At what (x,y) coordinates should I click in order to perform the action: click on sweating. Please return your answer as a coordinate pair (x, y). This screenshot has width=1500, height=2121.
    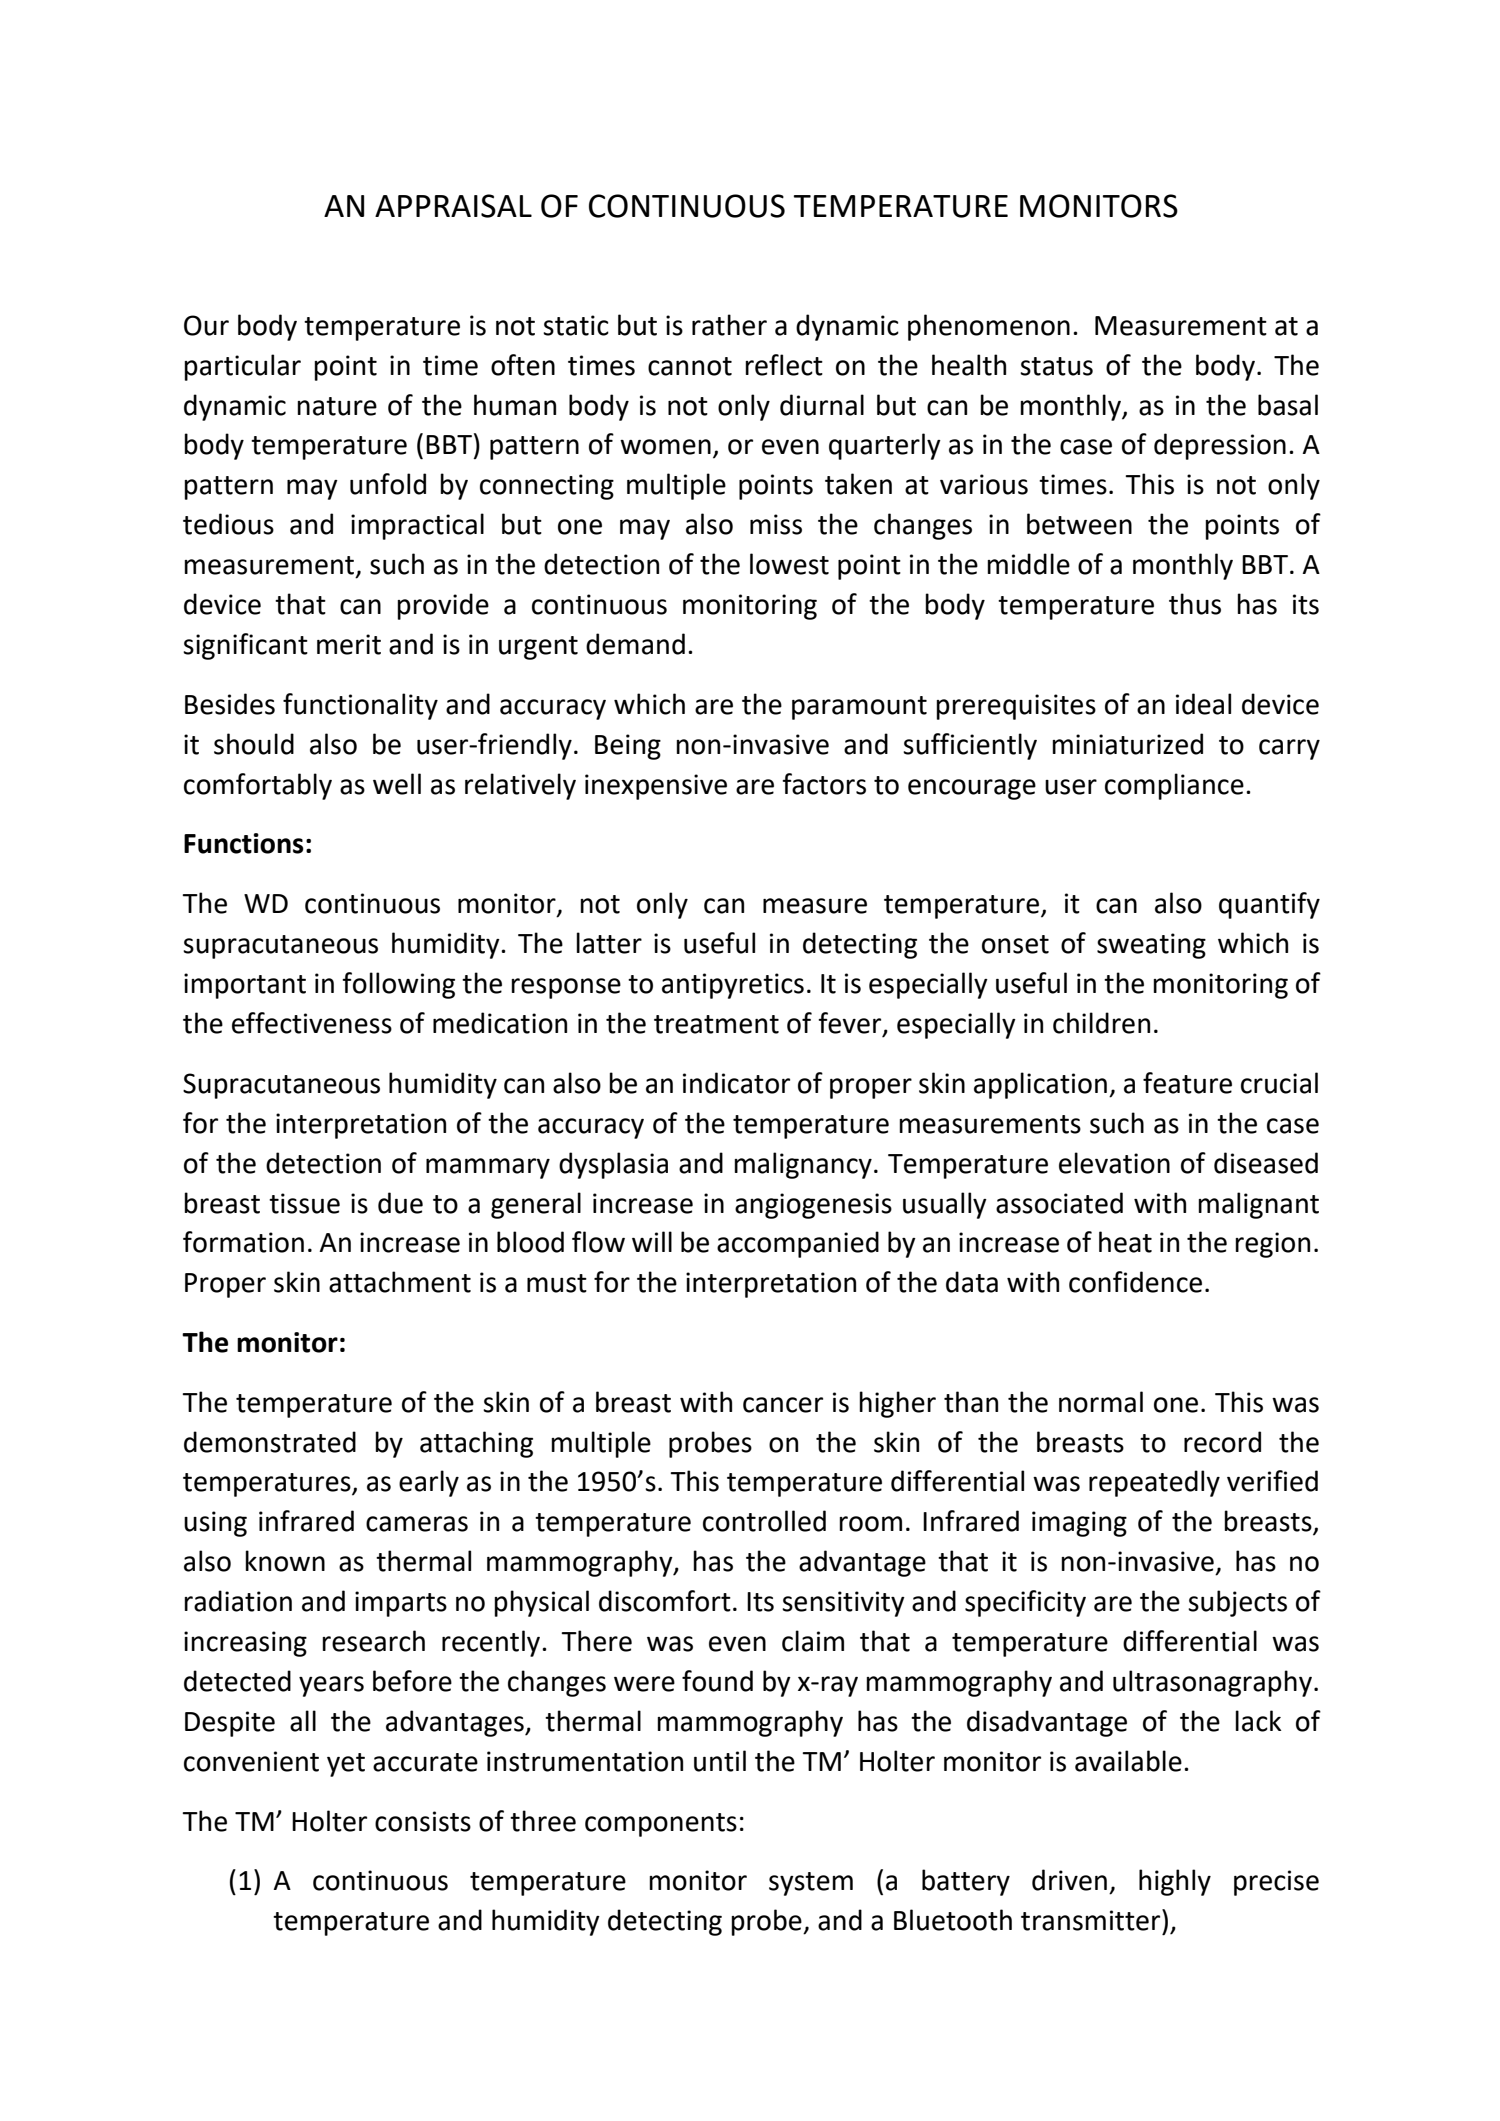
    Looking at the image, I should click on (1151, 946).
